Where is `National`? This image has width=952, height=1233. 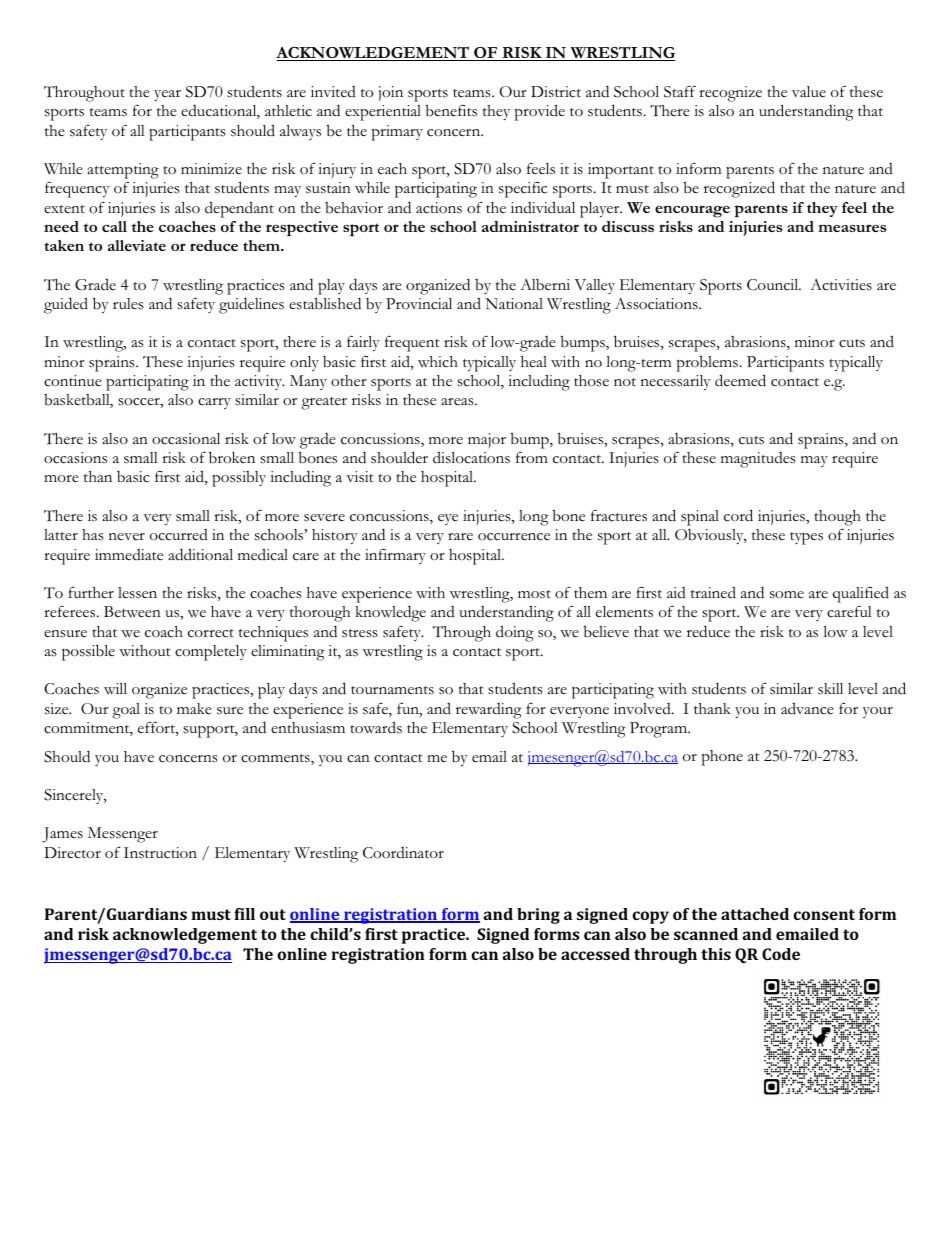 National is located at coordinates (514, 304).
